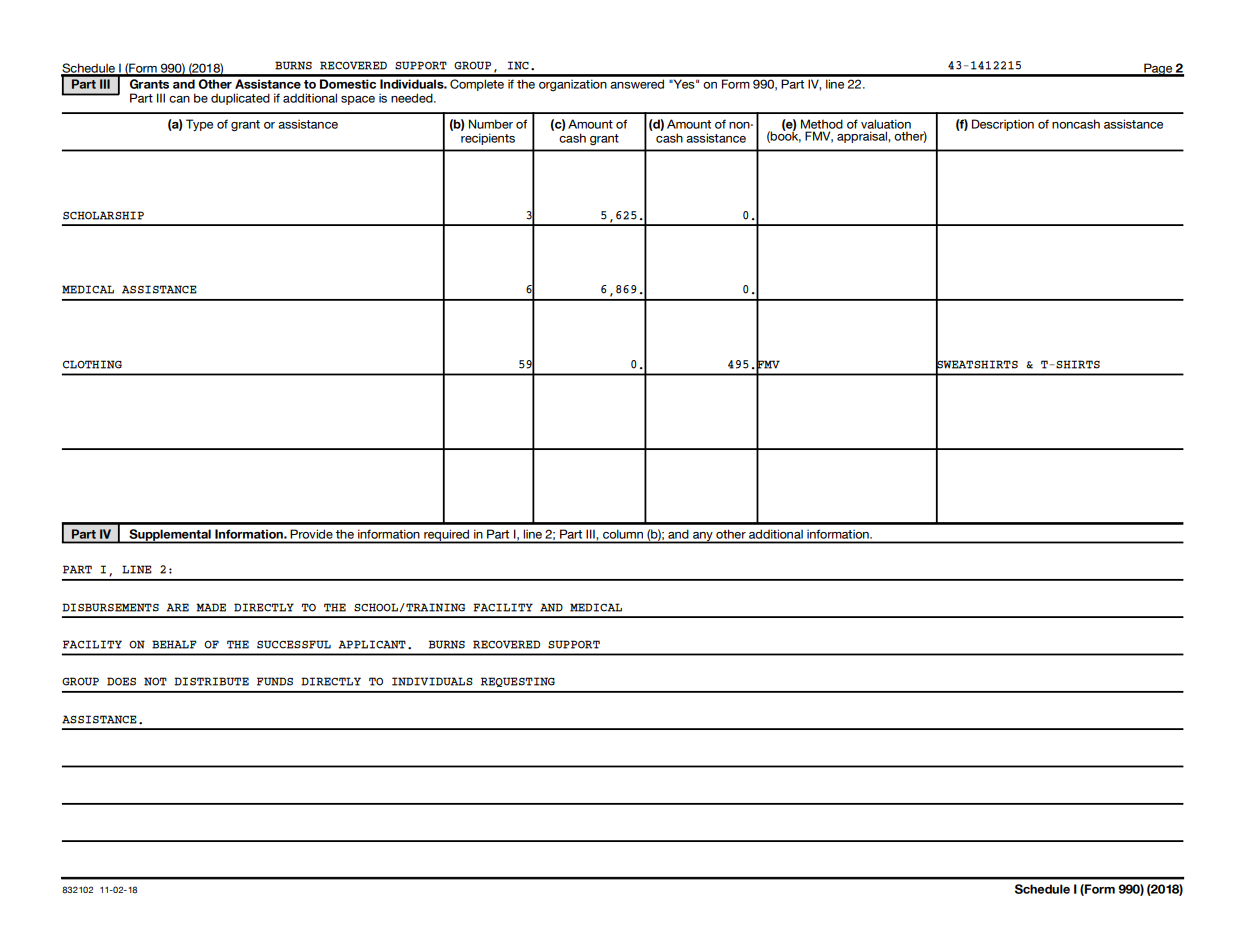 The height and width of the document is (952, 1245). What do you see at coordinates (518, 65) in the document?
I see `INC` at bounding box center [518, 65].
